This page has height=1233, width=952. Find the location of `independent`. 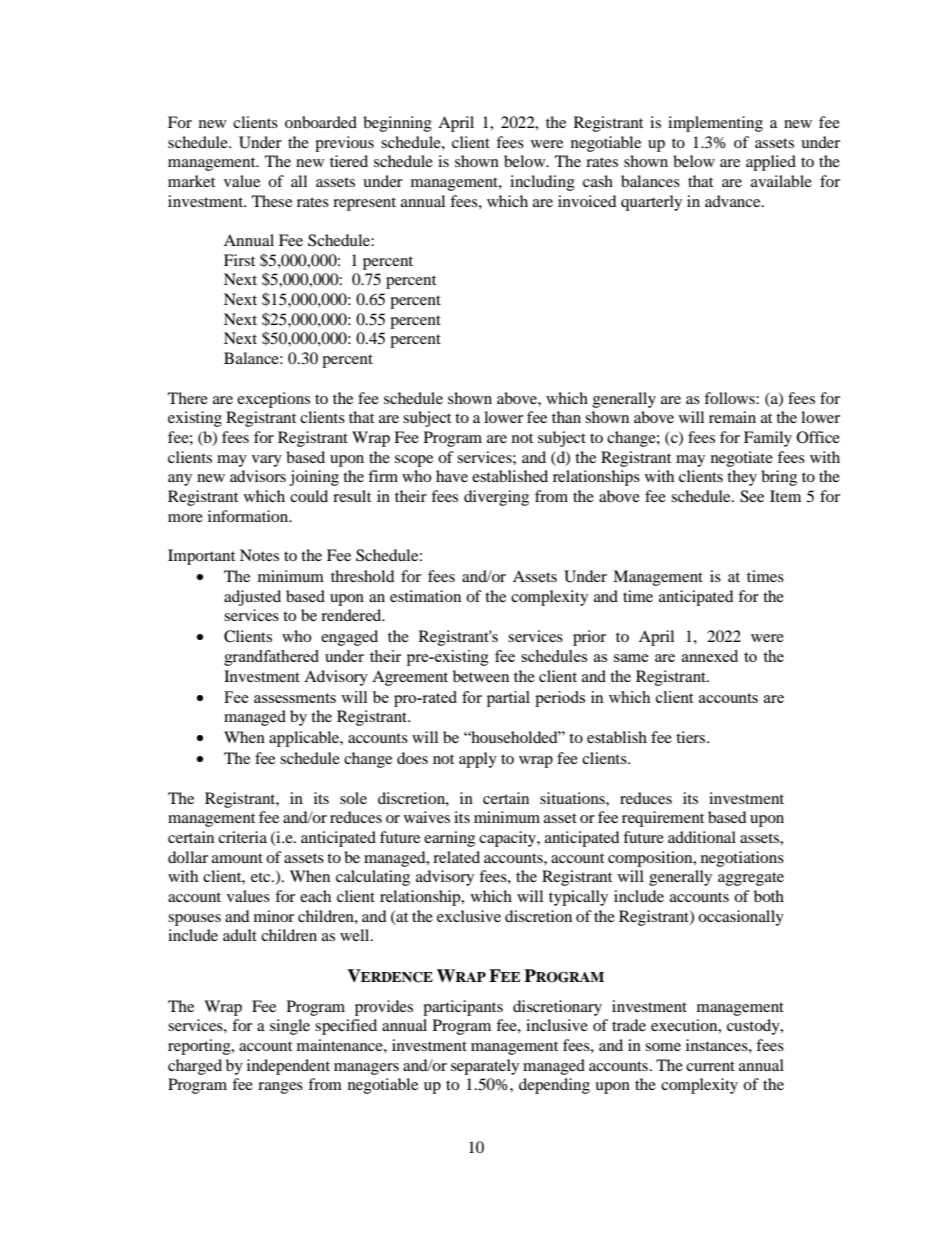

independent is located at coordinates (288, 1067).
